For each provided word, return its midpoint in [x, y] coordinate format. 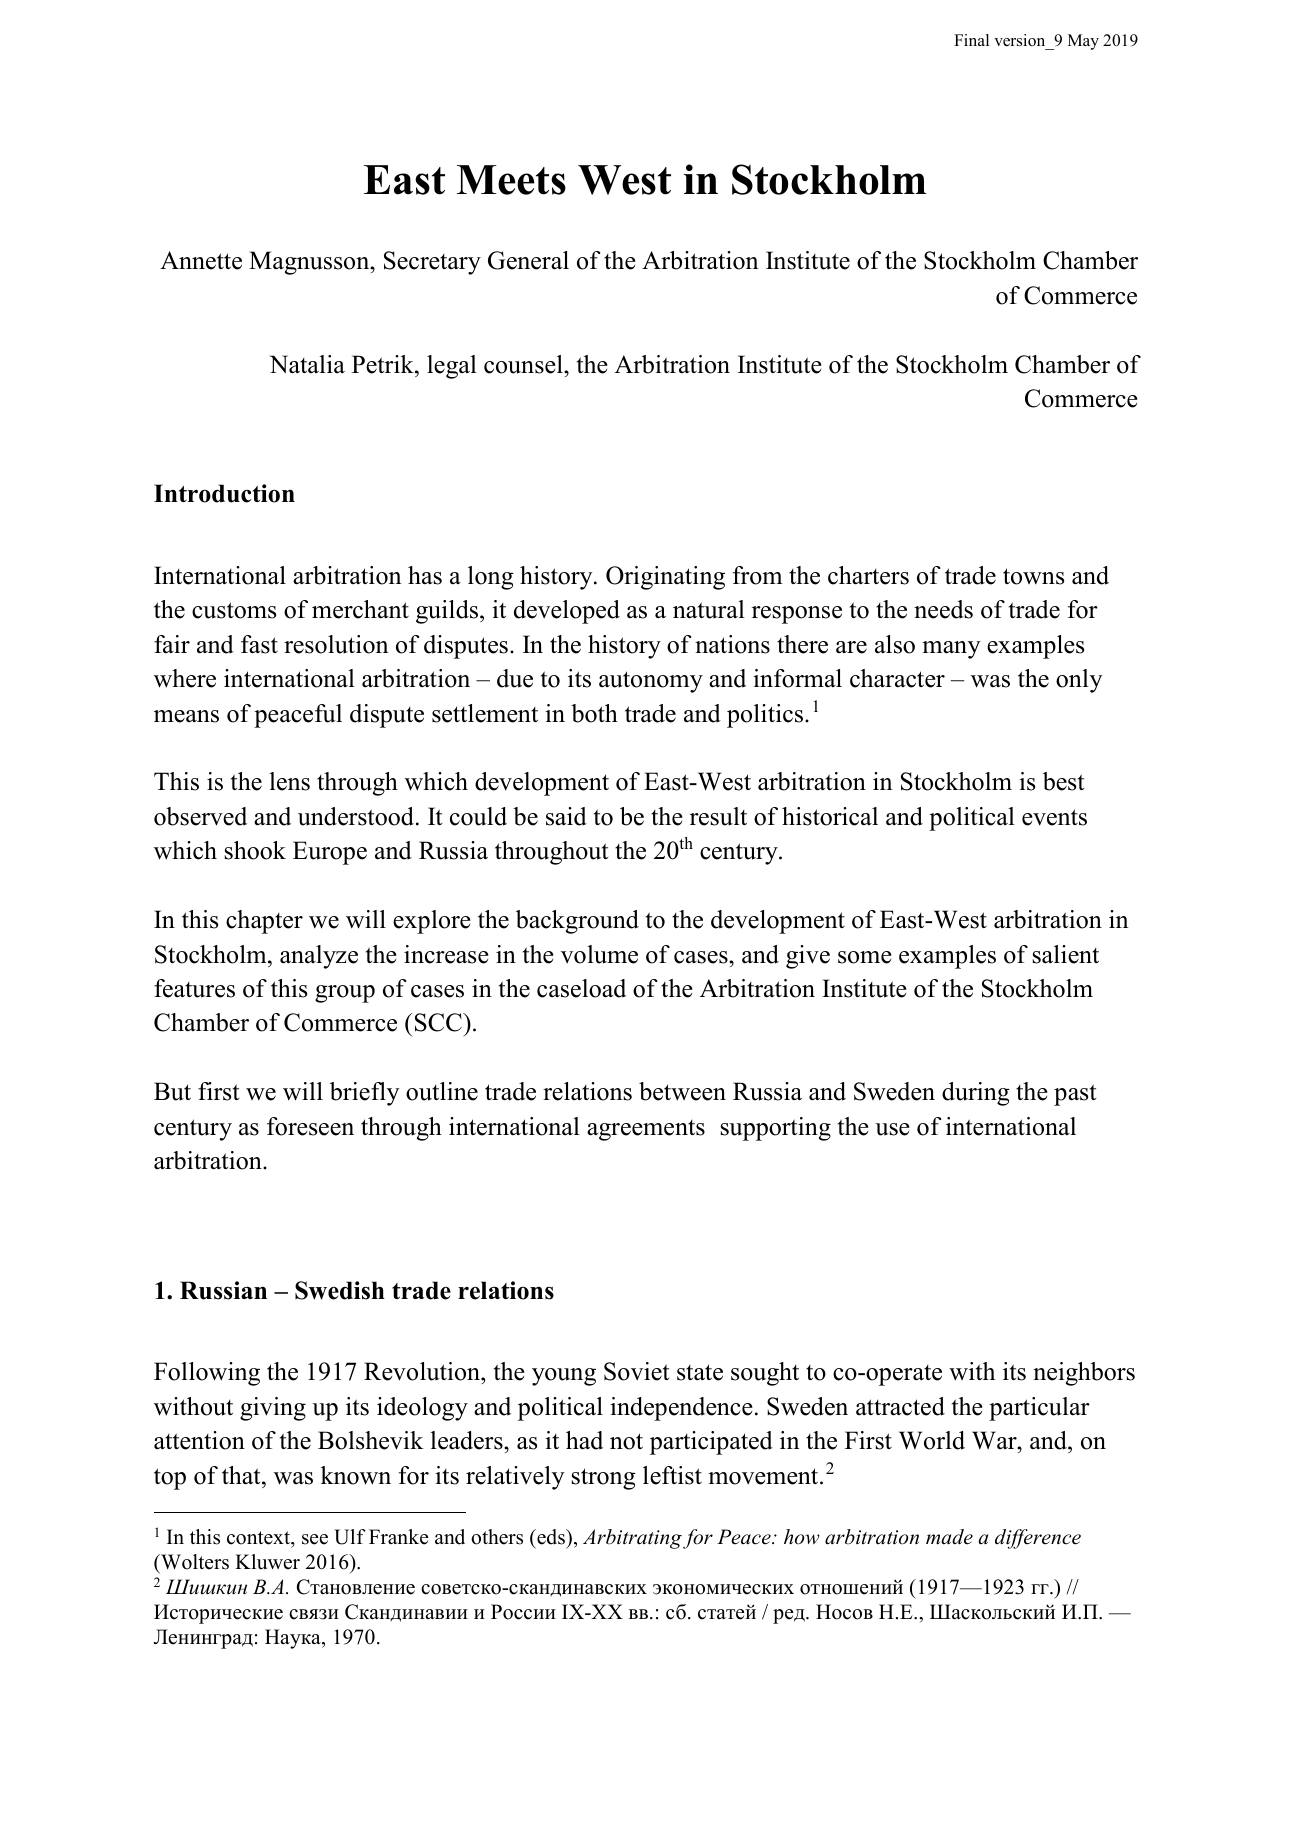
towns [1033, 576]
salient [1065, 954]
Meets [511, 180]
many [951, 650]
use [892, 1129]
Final [971, 40]
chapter [264, 922]
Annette [201, 260]
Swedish [340, 1290]
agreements [646, 1130]
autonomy [651, 682]
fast [259, 644]
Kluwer [267, 1562]
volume [599, 954]
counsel [524, 364]
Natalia [307, 364]
